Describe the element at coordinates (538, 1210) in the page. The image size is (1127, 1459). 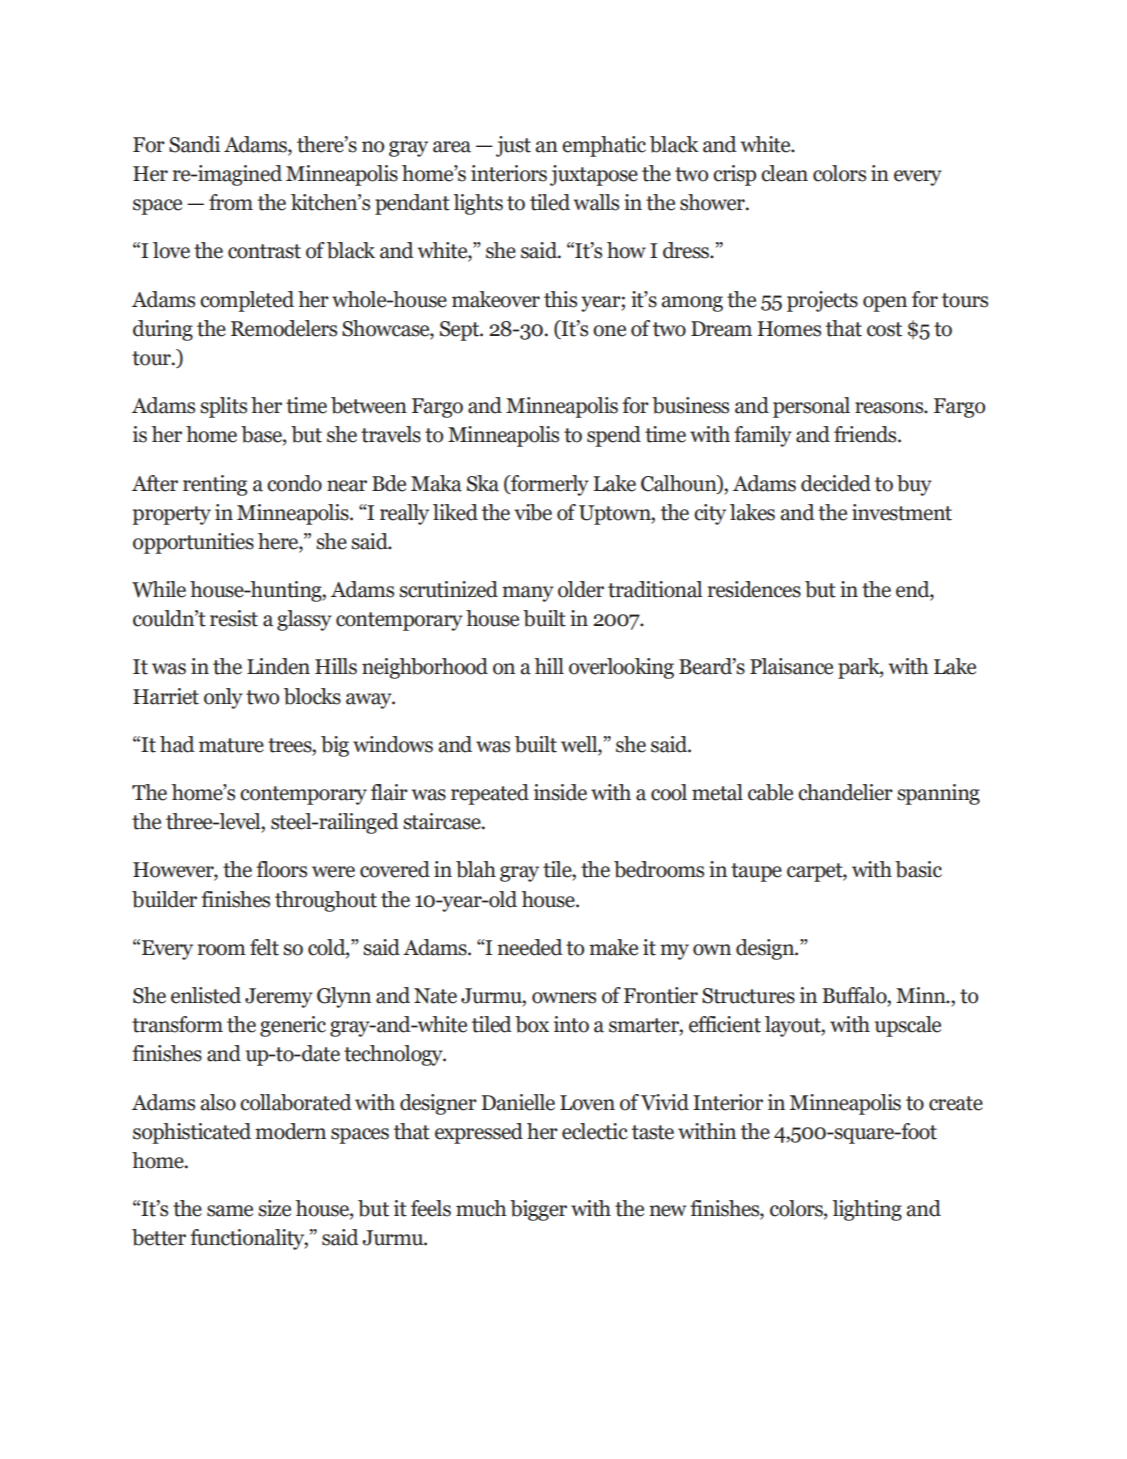
I see `bigger` at that location.
